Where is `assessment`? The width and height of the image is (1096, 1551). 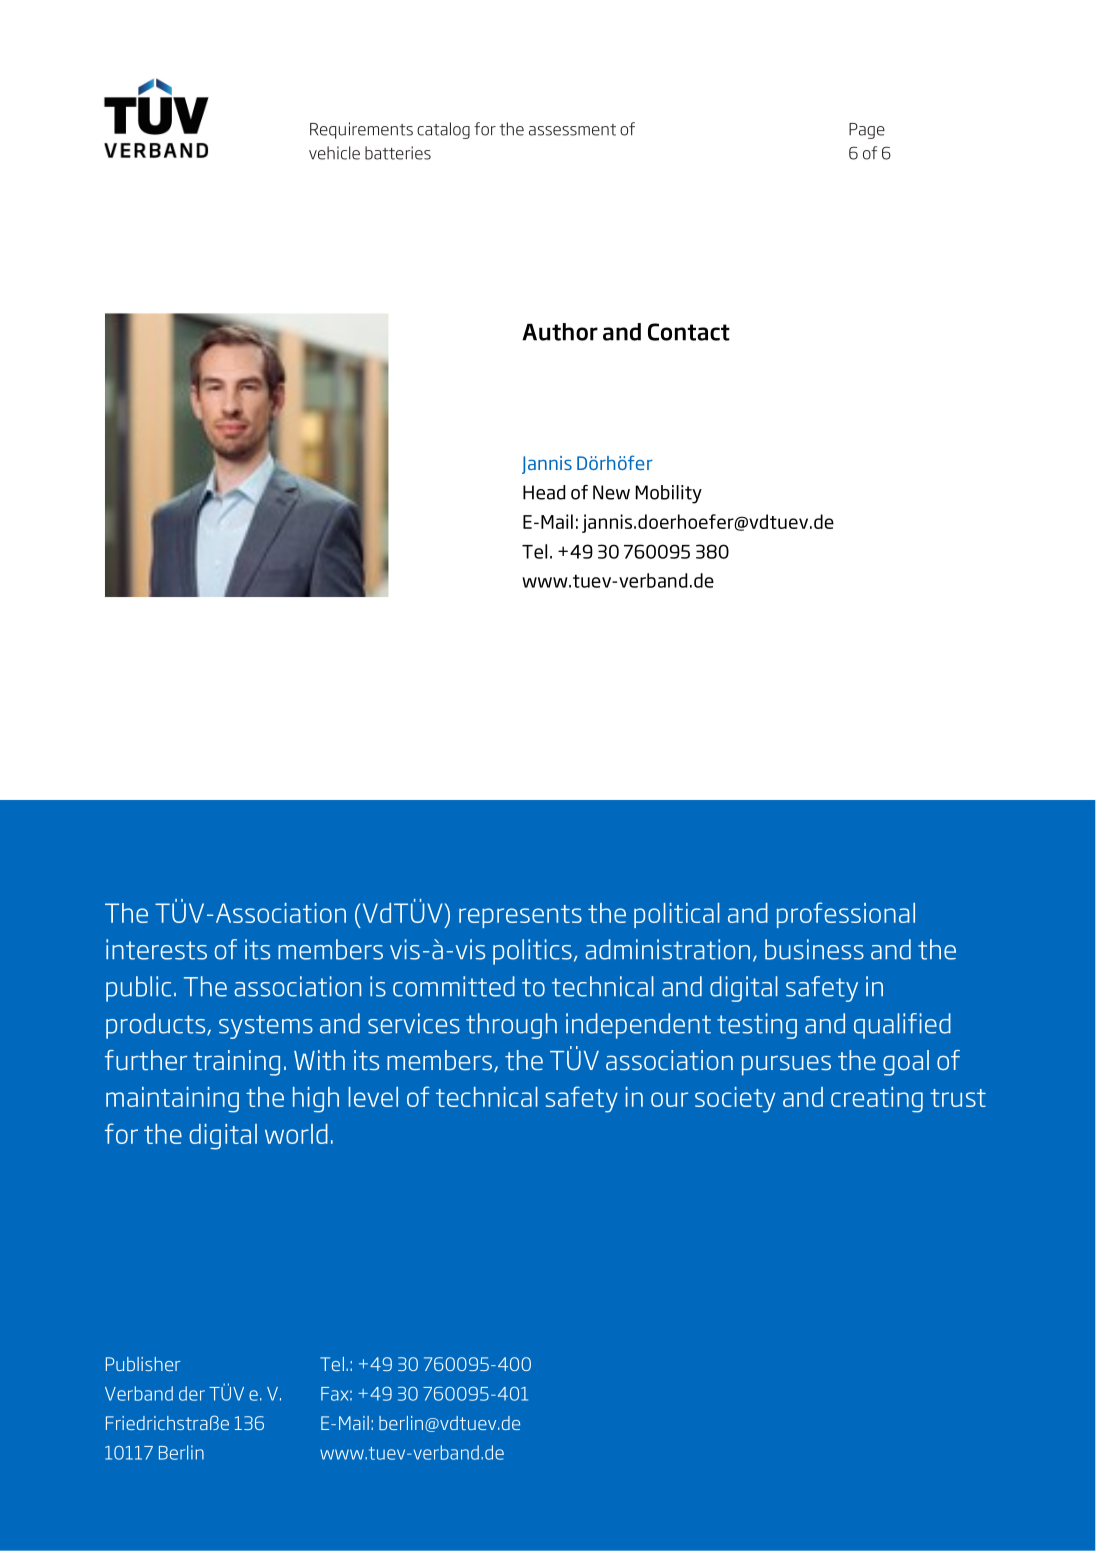 assessment is located at coordinates (572, 130).
